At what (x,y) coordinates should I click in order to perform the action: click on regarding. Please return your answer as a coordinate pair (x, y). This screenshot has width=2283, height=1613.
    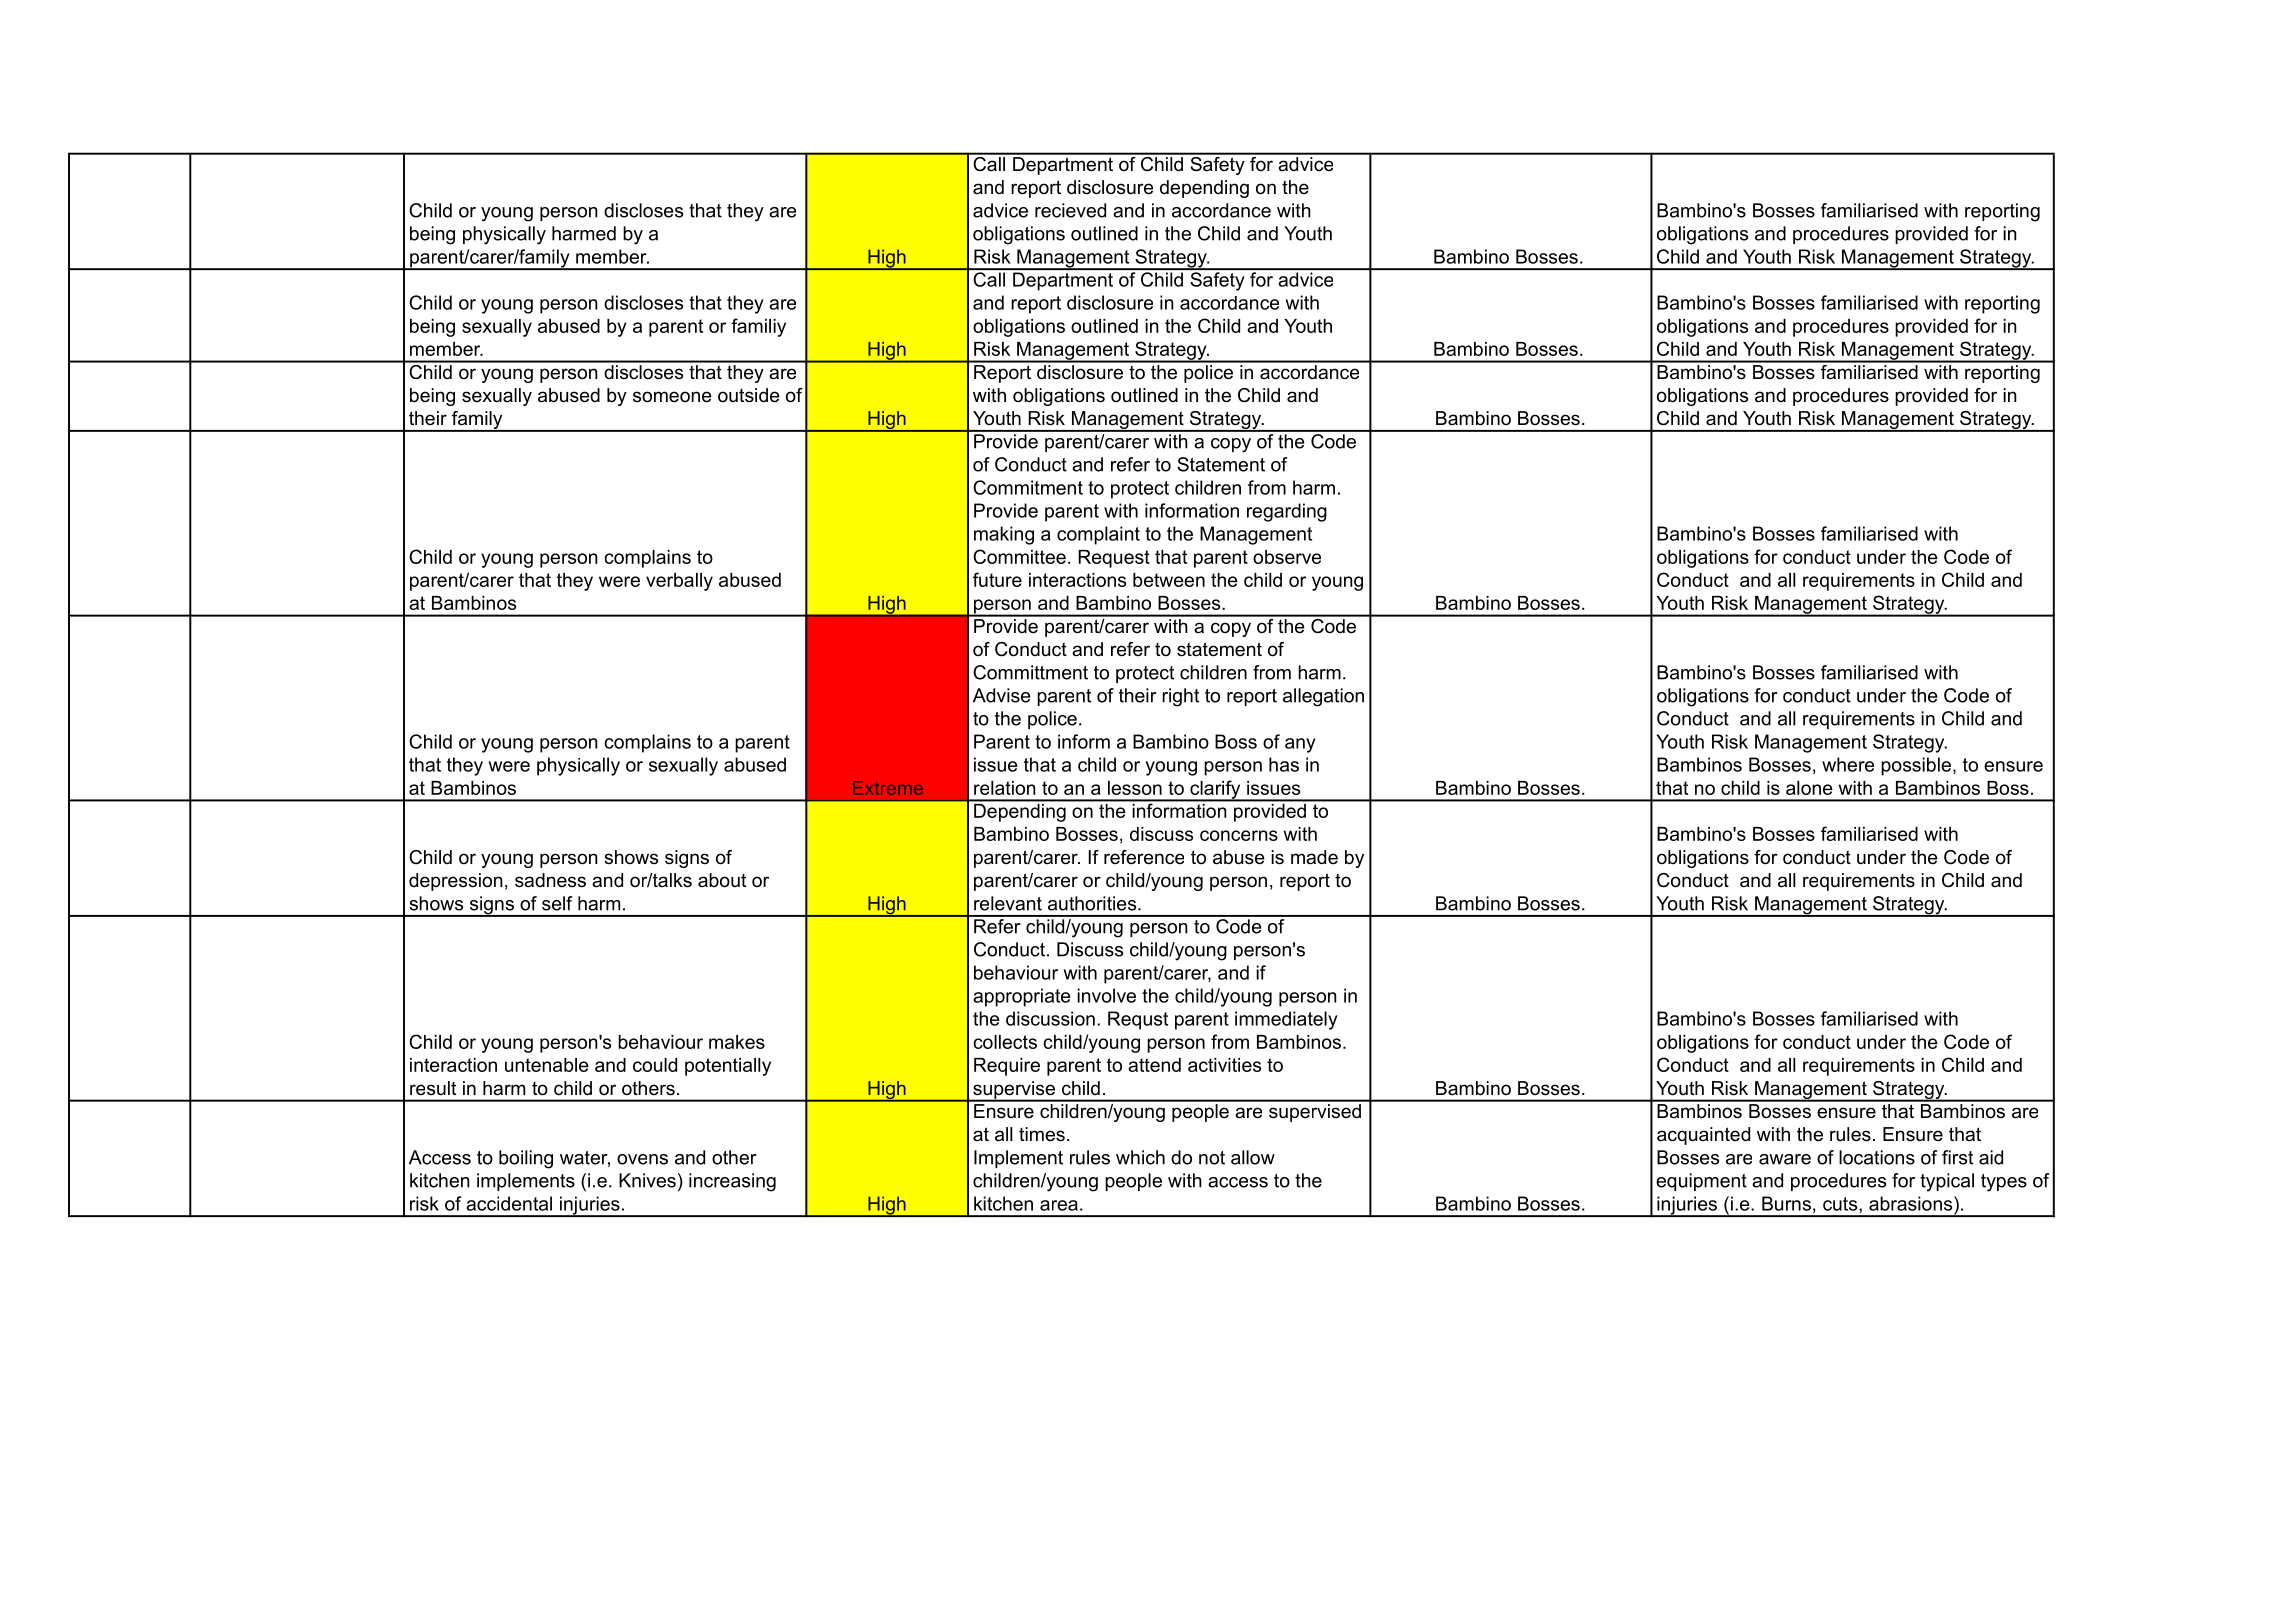
    Looking at the image, I should click on (1287, 512).
